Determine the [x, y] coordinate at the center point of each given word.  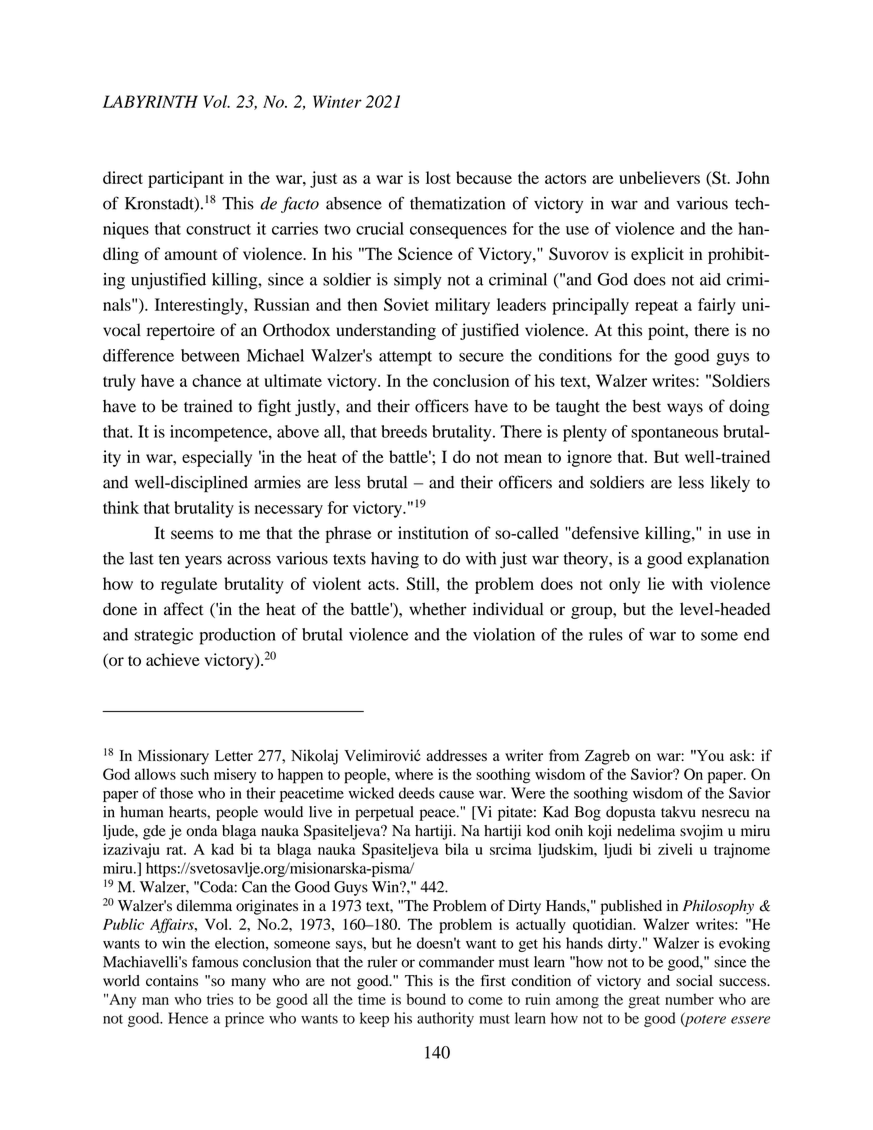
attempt [405, 358]
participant [186, 179]
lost [438, 177]
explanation [728, 560]
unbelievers [659, 177]
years [203, 562]
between [210, 355]
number [689, 999]
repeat [656, 307]
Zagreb [607, 757]
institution [433, 533]
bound [426, 999]
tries [220, 999]
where [414, 774]
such [194, 774]
